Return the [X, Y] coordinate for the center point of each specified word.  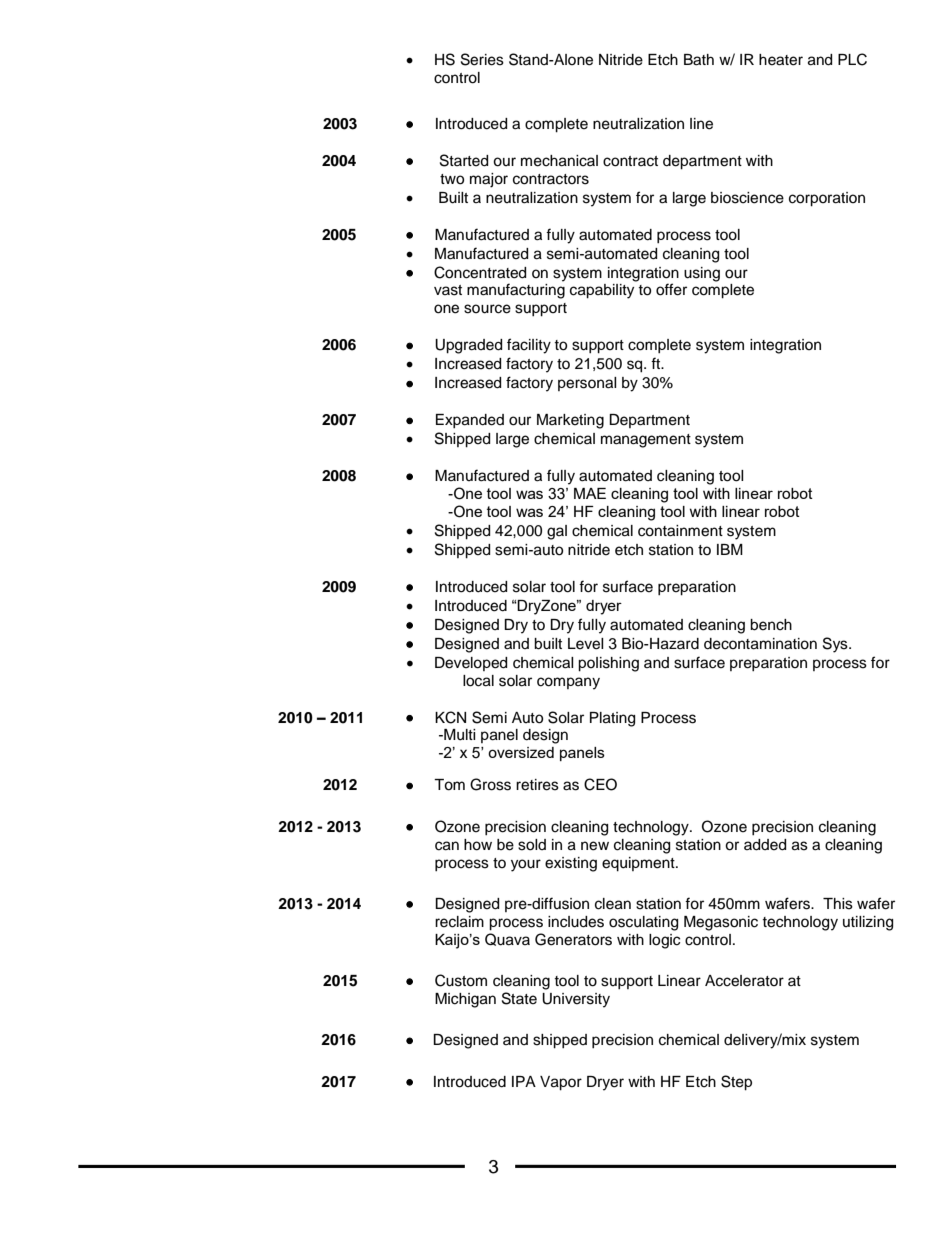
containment [680, 531]
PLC [852, 59]
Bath [699, 60]
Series [482, 59]
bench [771, 625]
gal [557, 532]
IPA [524, 1081]
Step [736, 1083]
